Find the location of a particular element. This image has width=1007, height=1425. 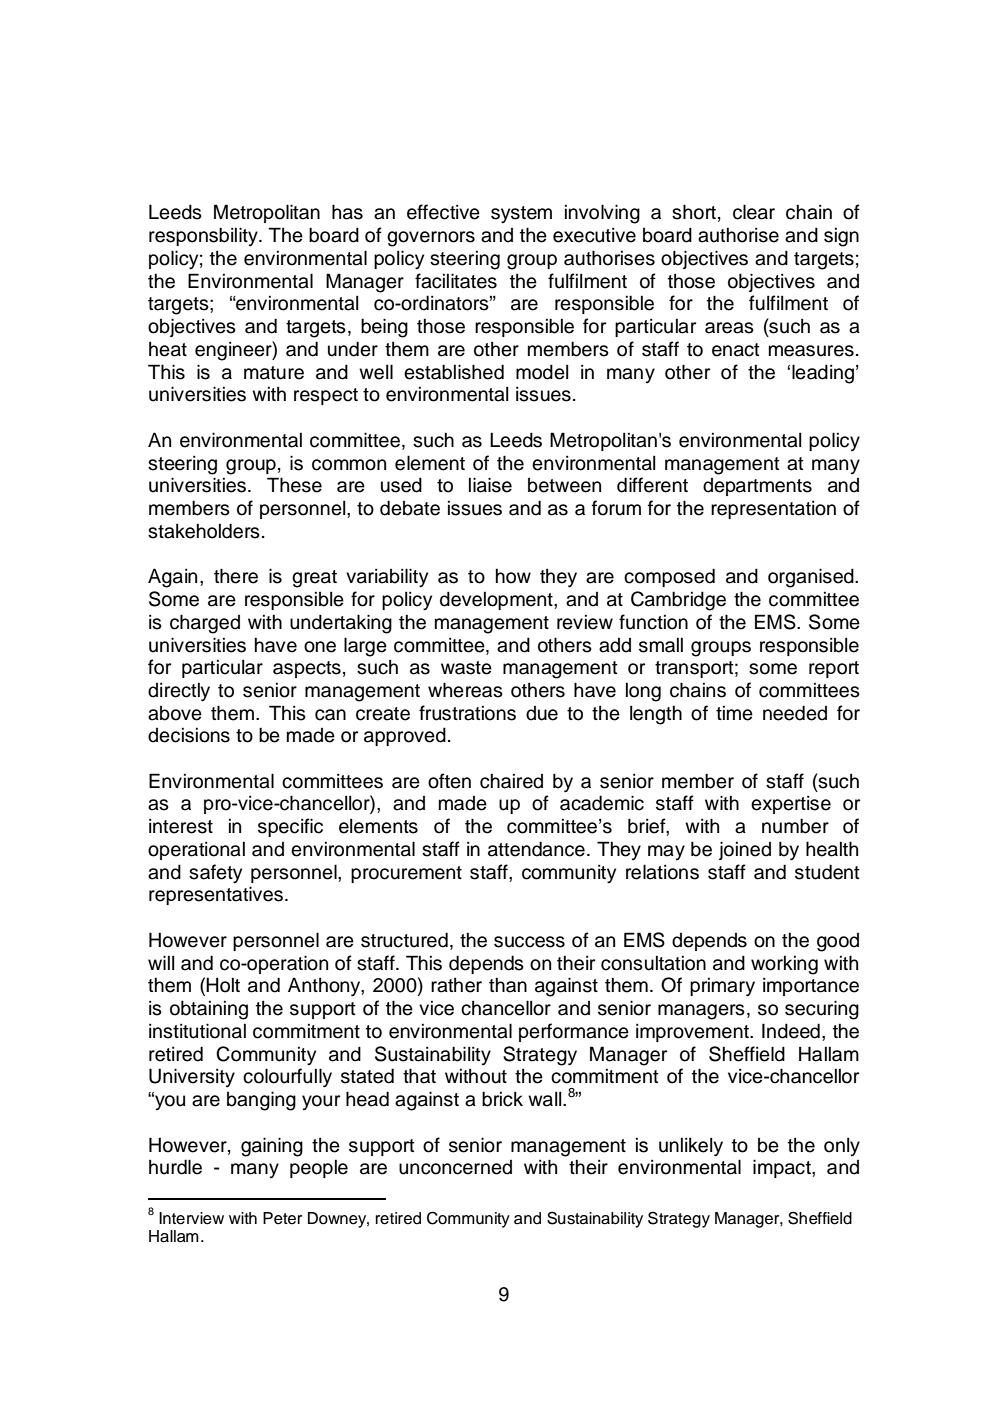

departments is located at coordinates (757, 487).
